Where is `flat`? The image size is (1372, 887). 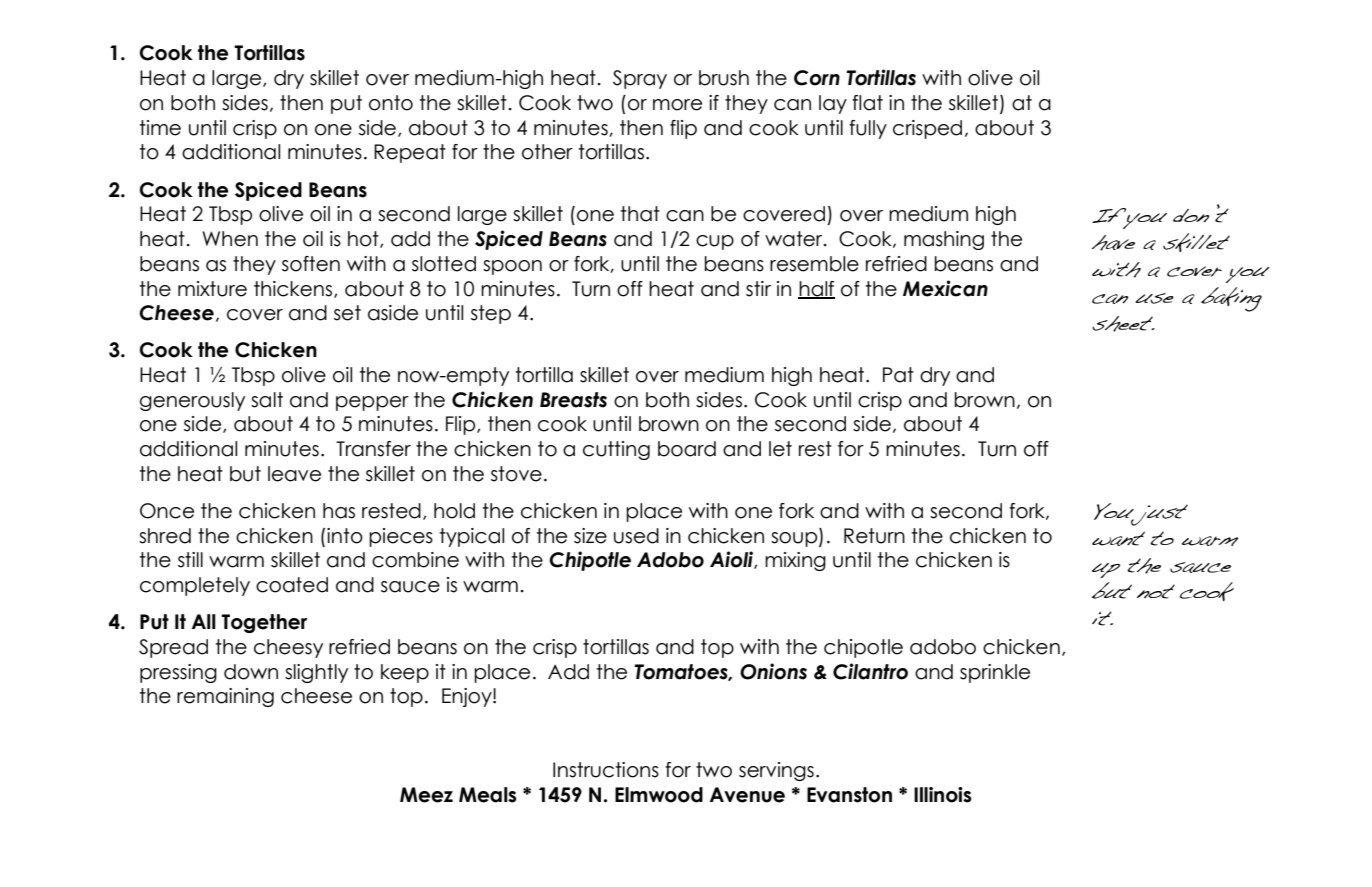
flat is located at coordinates (867, 103).
